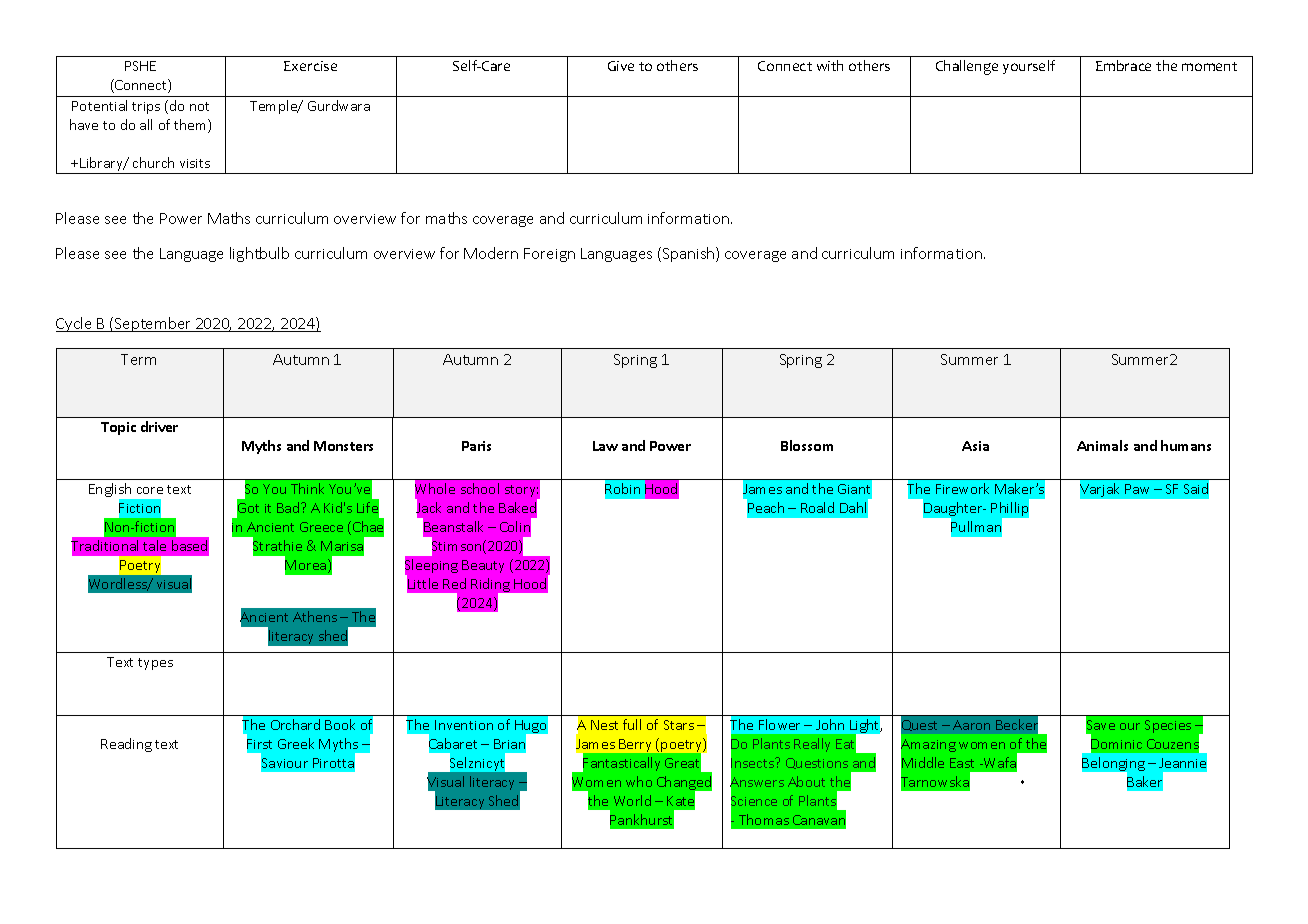  What do you see at coordinates (1137, 489) in the screenshot?
I see `Paw` at bounding box center [1137, 489].
